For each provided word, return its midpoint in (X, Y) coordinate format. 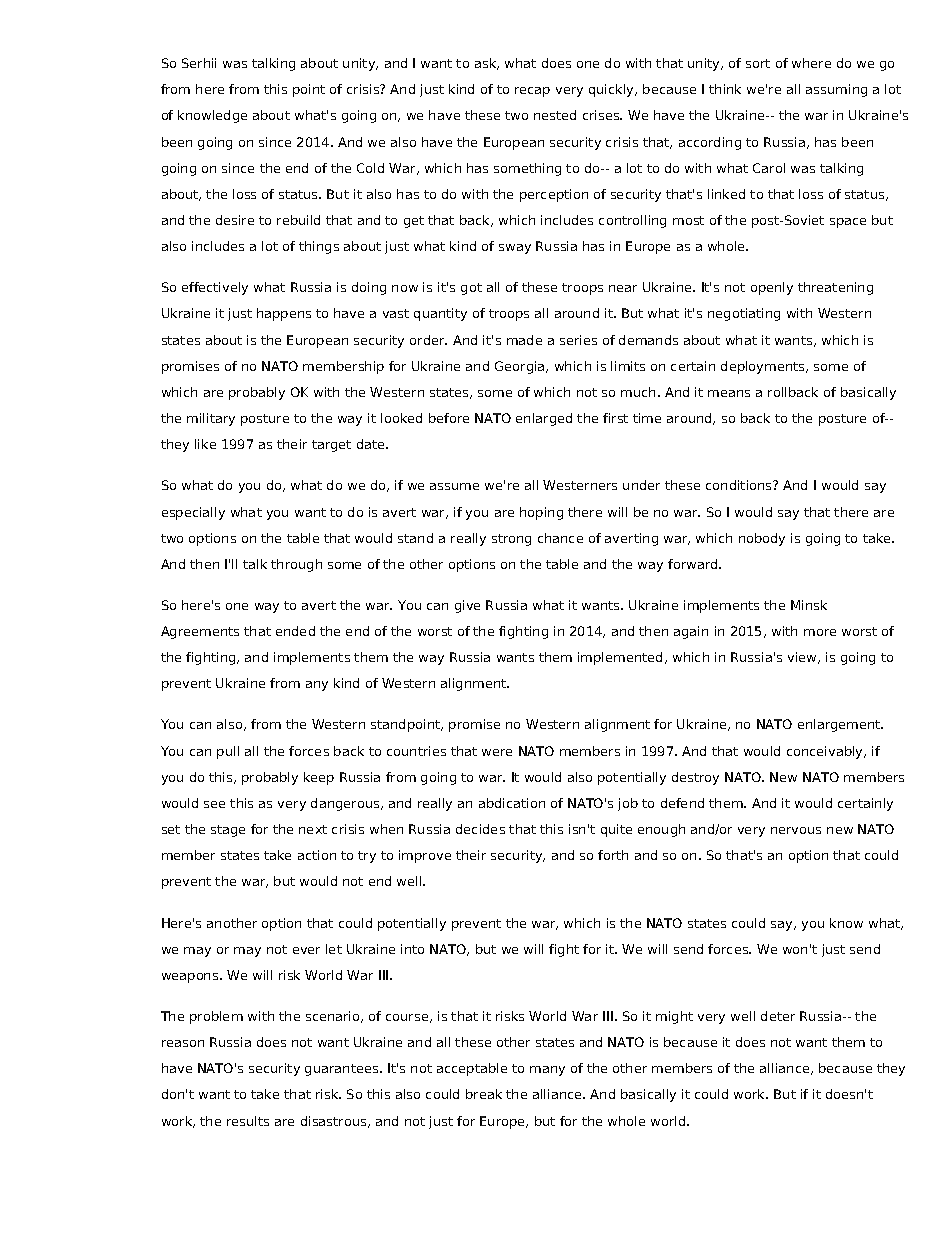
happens (284, 314)
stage (228, 831)
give (467, 606)
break (484, 1094)
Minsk (809, 605)
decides (480, 829)
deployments (764, 367)
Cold (370, 168)
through (296, 565)
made (524, 340)
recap (532, 92)
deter (778, 1016)
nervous (796, 830)
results (248, 1121)
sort (758, 63)
